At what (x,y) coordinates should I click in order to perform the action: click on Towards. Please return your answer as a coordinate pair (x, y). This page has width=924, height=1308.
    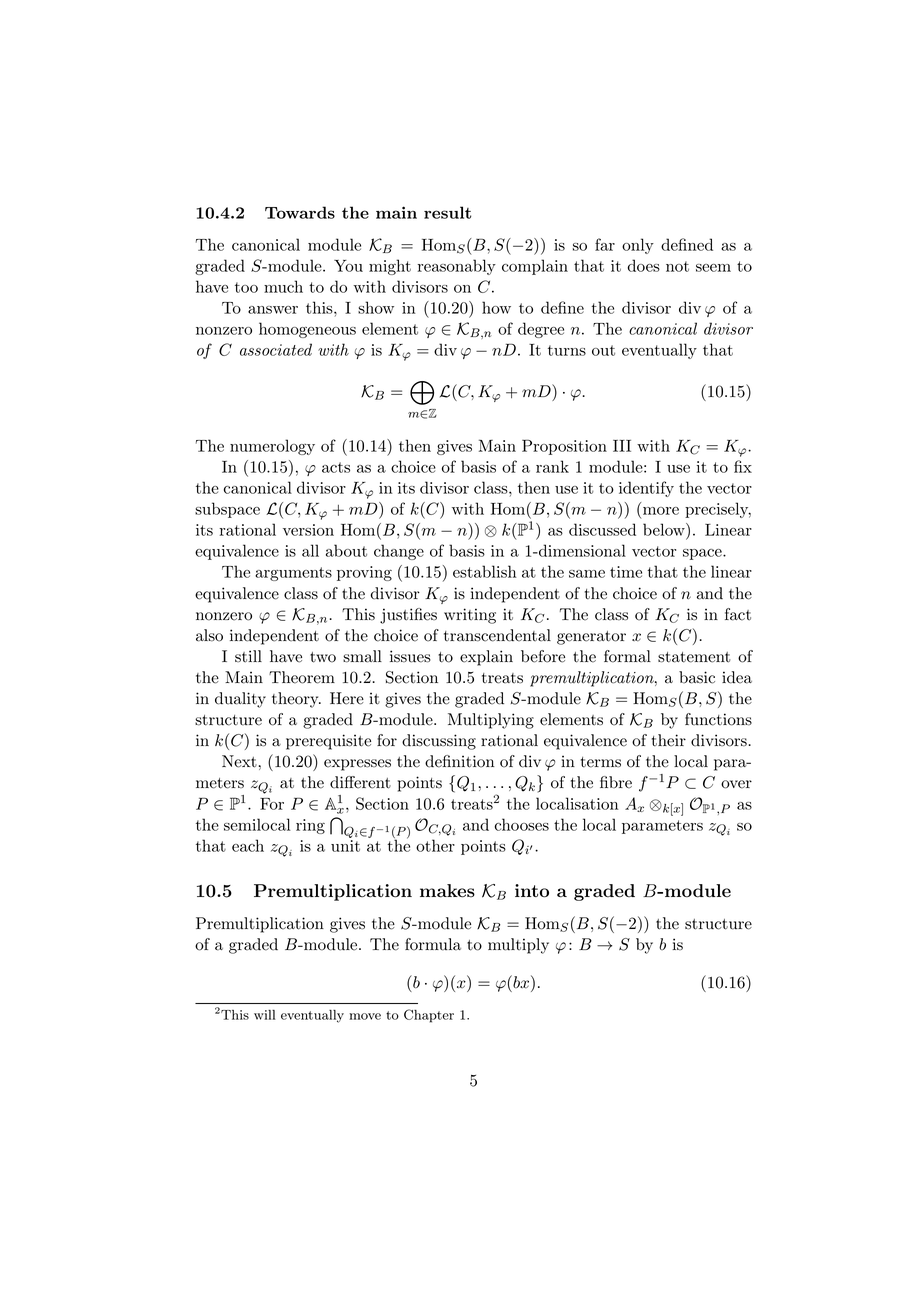
    Looking at the image, I should click on (300, 212).
